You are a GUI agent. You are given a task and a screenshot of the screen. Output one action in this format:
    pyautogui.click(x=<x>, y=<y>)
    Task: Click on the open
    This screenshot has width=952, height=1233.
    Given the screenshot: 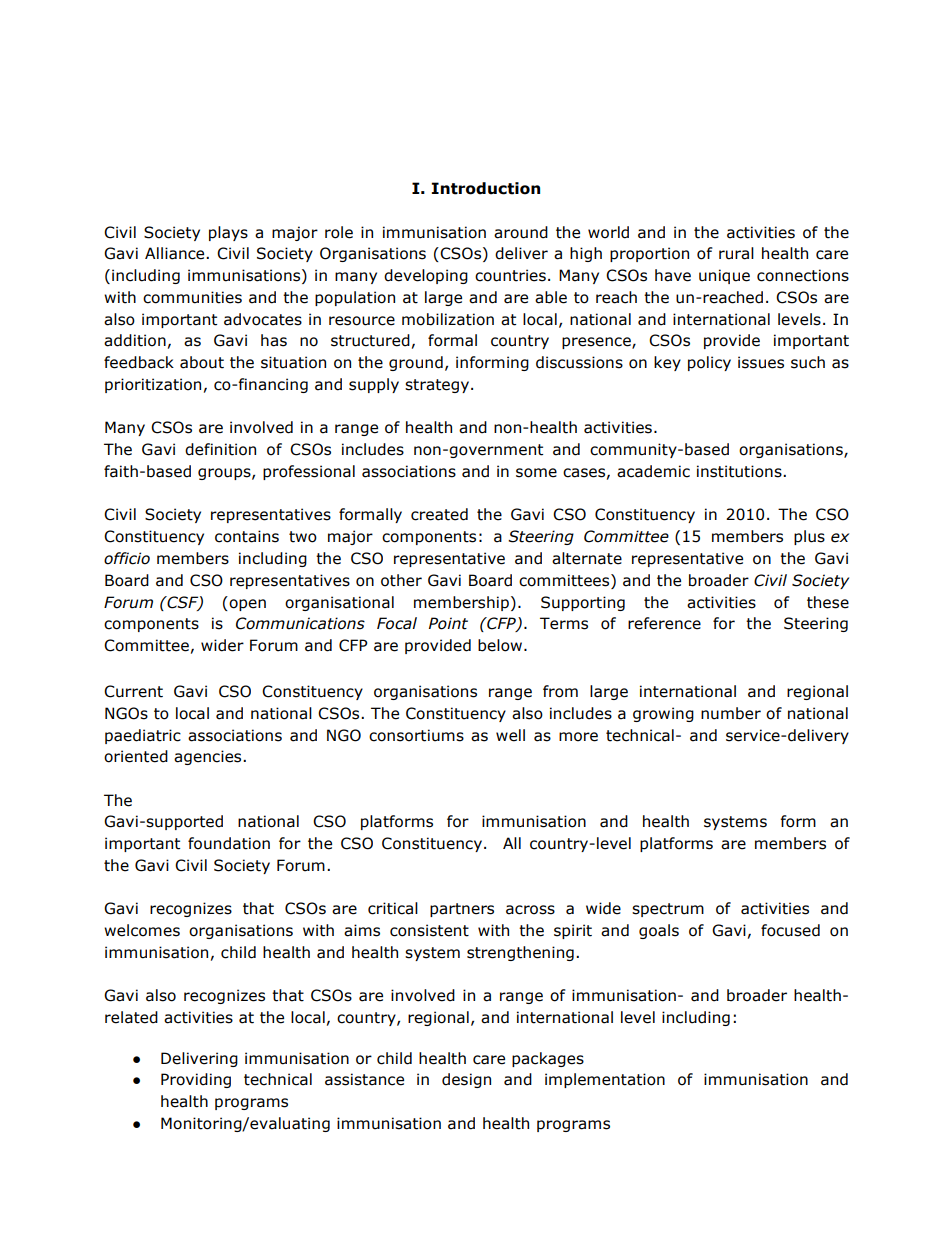 What is the action you would take?
    pyautogui.click(x=246, y=603)
